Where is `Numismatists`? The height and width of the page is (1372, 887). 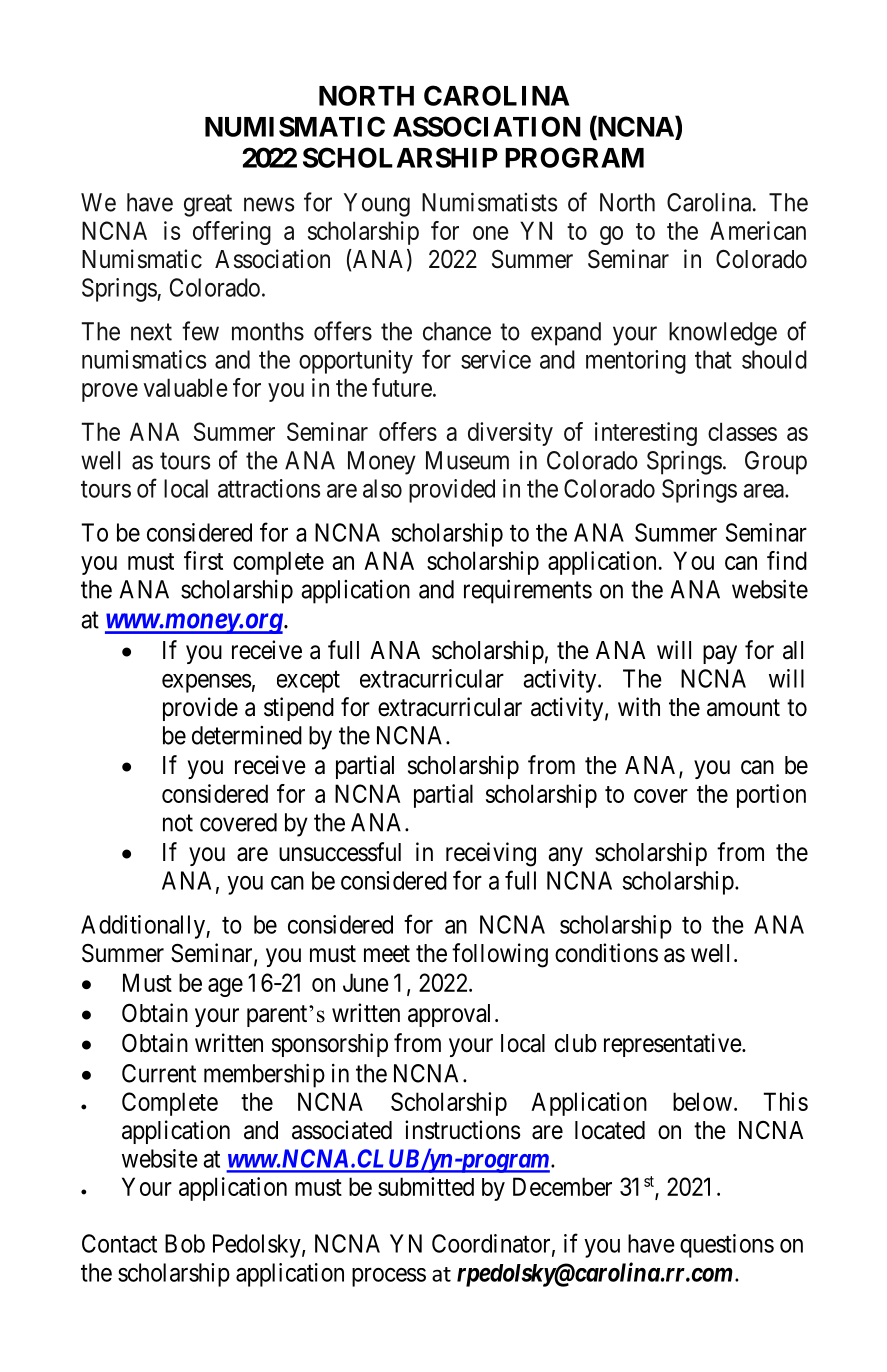
Numismatists is located at coordinates (489, 202).
